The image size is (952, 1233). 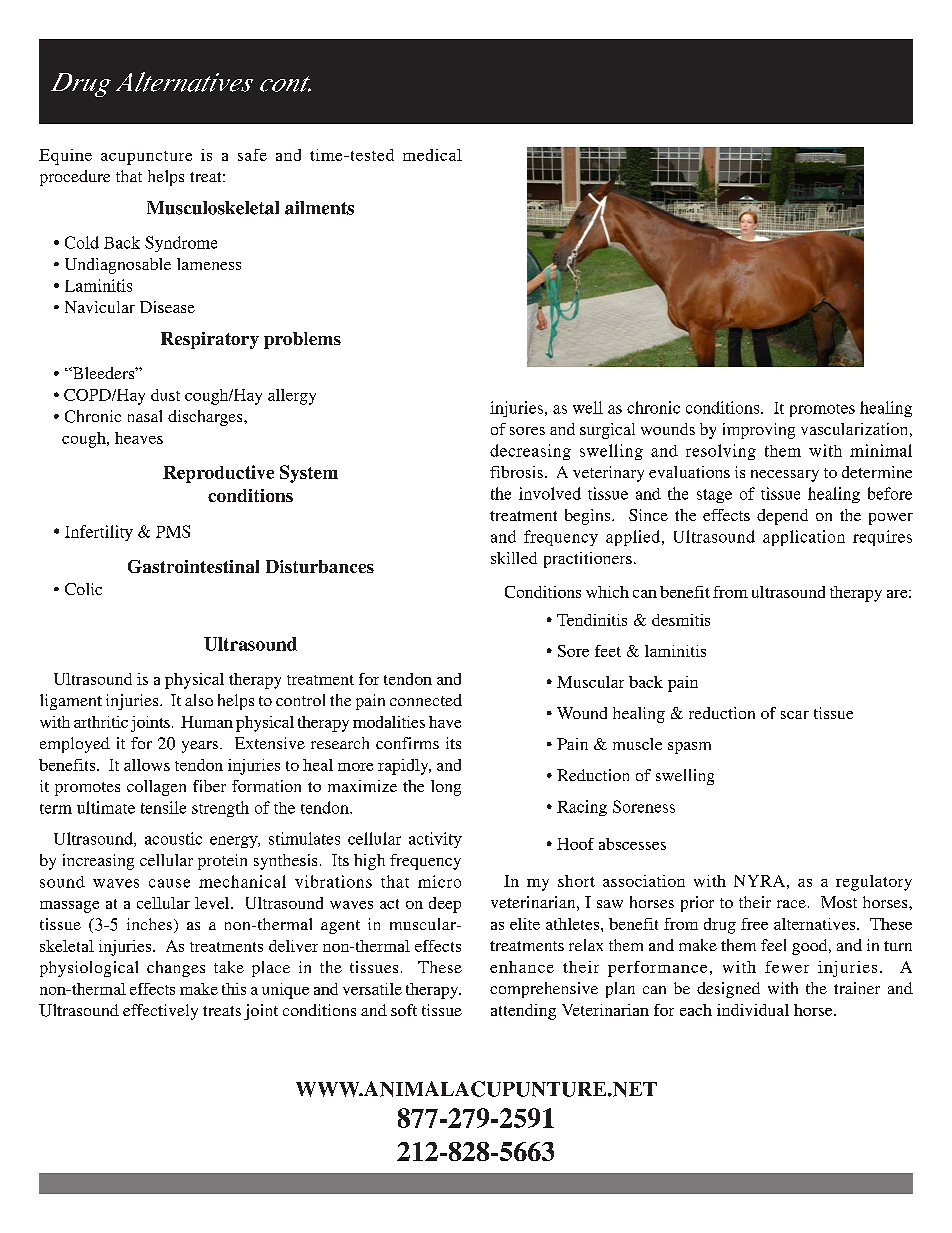 I want to click on medical, so click(x=432, y=155).
